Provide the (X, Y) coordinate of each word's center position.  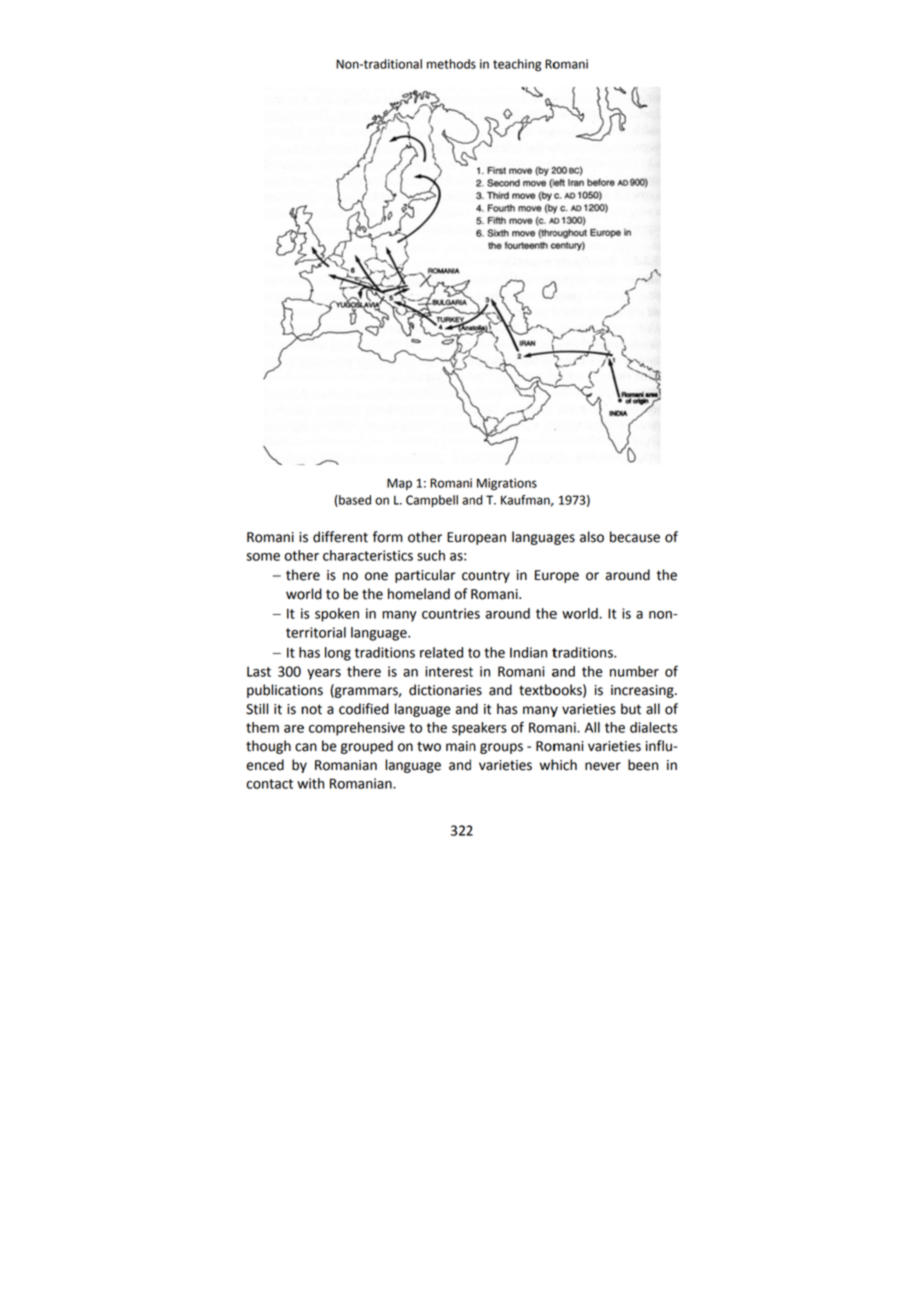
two (429, 746)
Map (399, 484)
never (603, 766)
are (294, 729)
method (448, 64)
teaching (517, 65)
